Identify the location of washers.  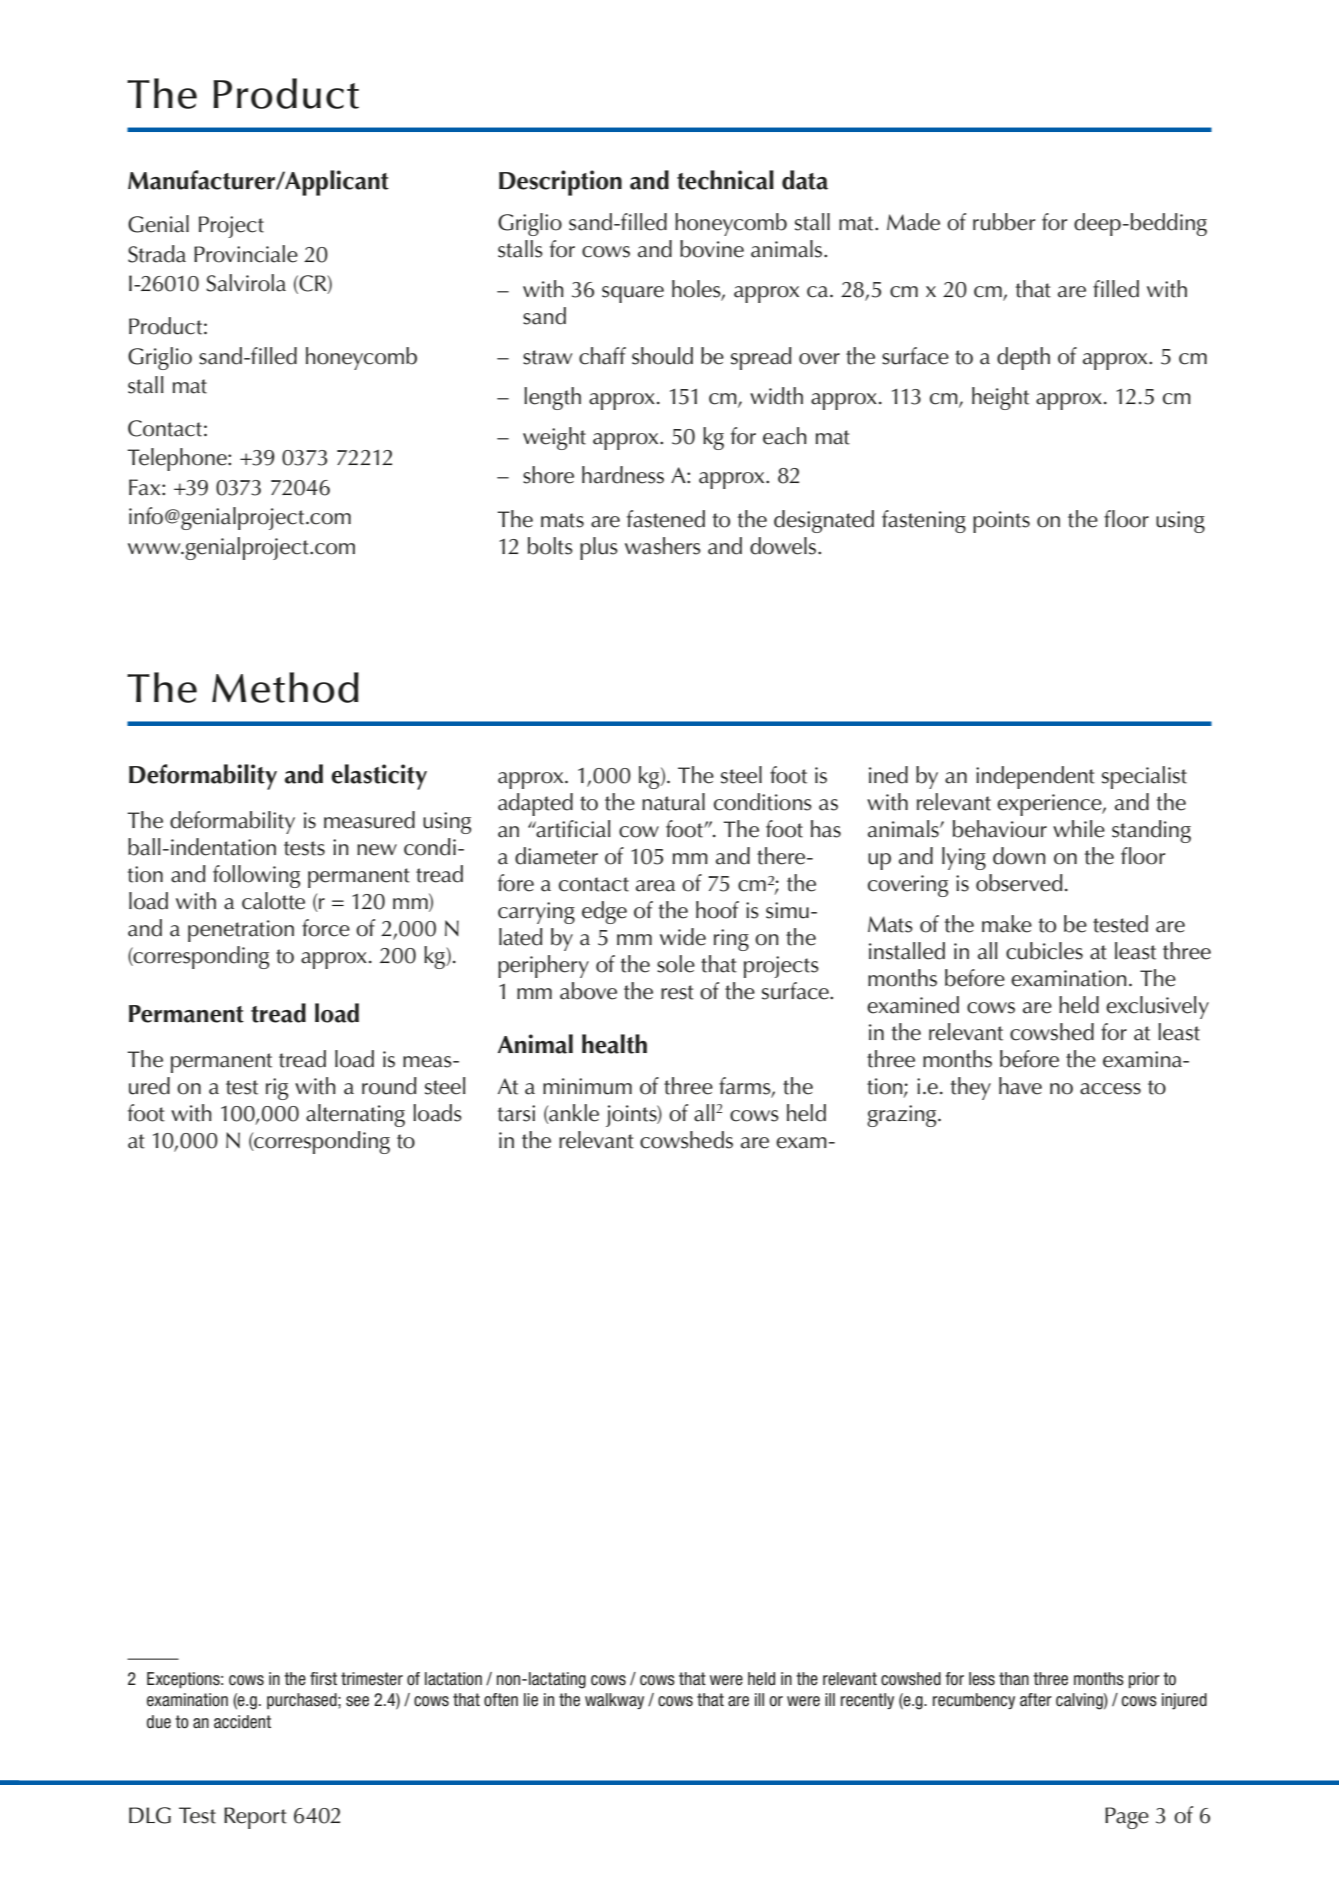
(663, 546).
